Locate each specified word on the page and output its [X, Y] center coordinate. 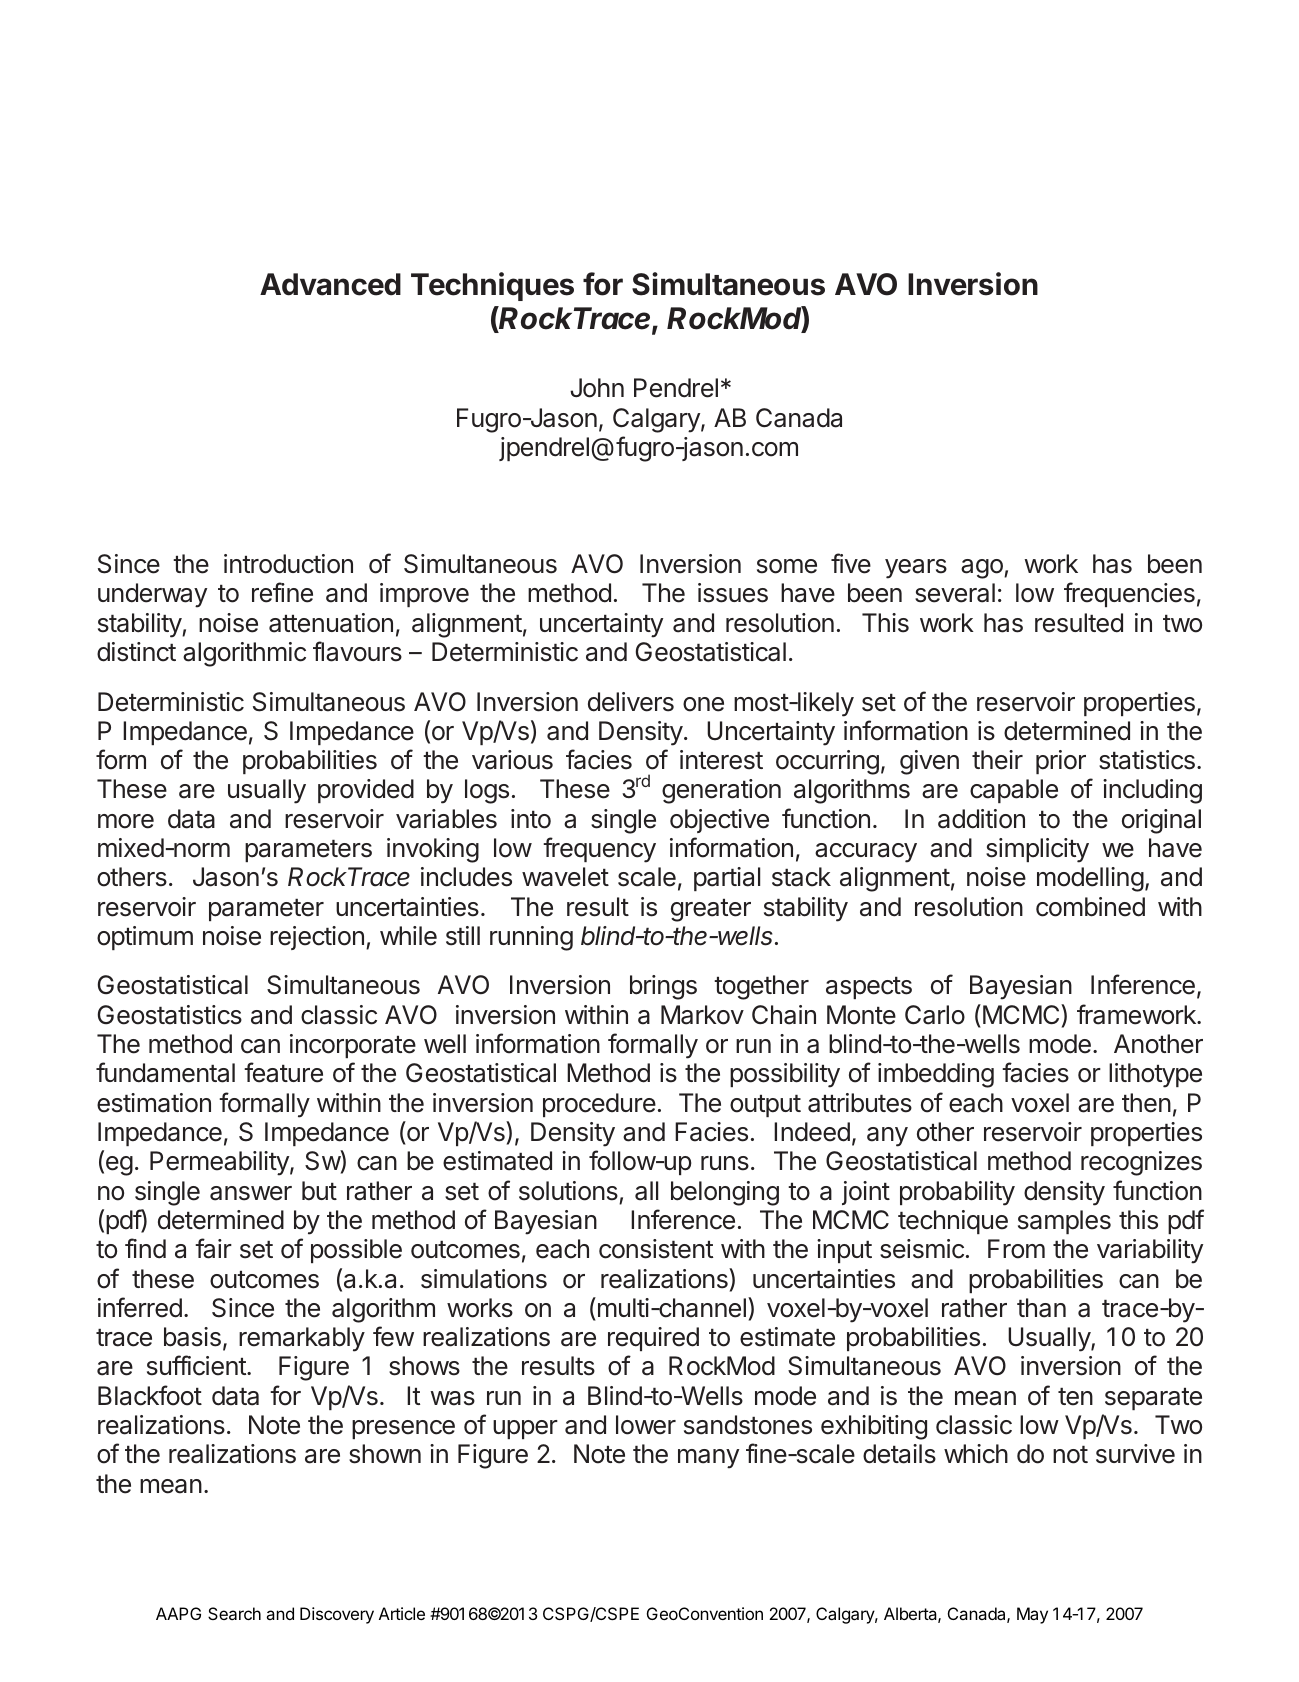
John [597, 388]
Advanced [330, 284]
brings [663, 987]
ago [983, 569]
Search [234, 1613]
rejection [317, 938]
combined [1090, 907]
